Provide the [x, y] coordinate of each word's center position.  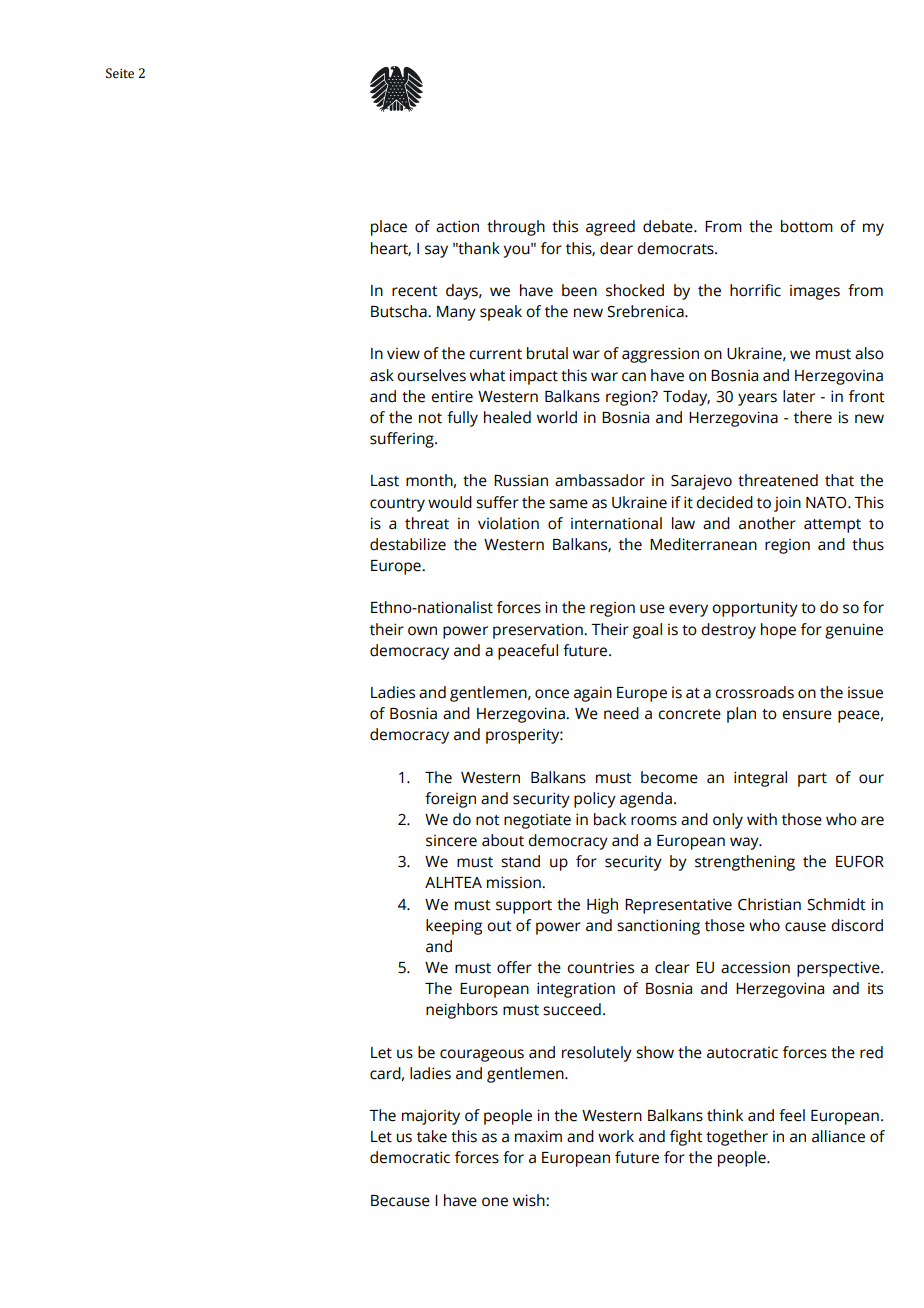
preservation [539, 631]
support [524, 907]
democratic [410, 1157]
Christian [769, 904]
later [799, 396]
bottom [807, 226]
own [422, 631]
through [516, 228]
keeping [454, 927]
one [495, 1202]
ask [382, 375]
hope [778, 631]
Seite [120, 73]
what [488, 375]
